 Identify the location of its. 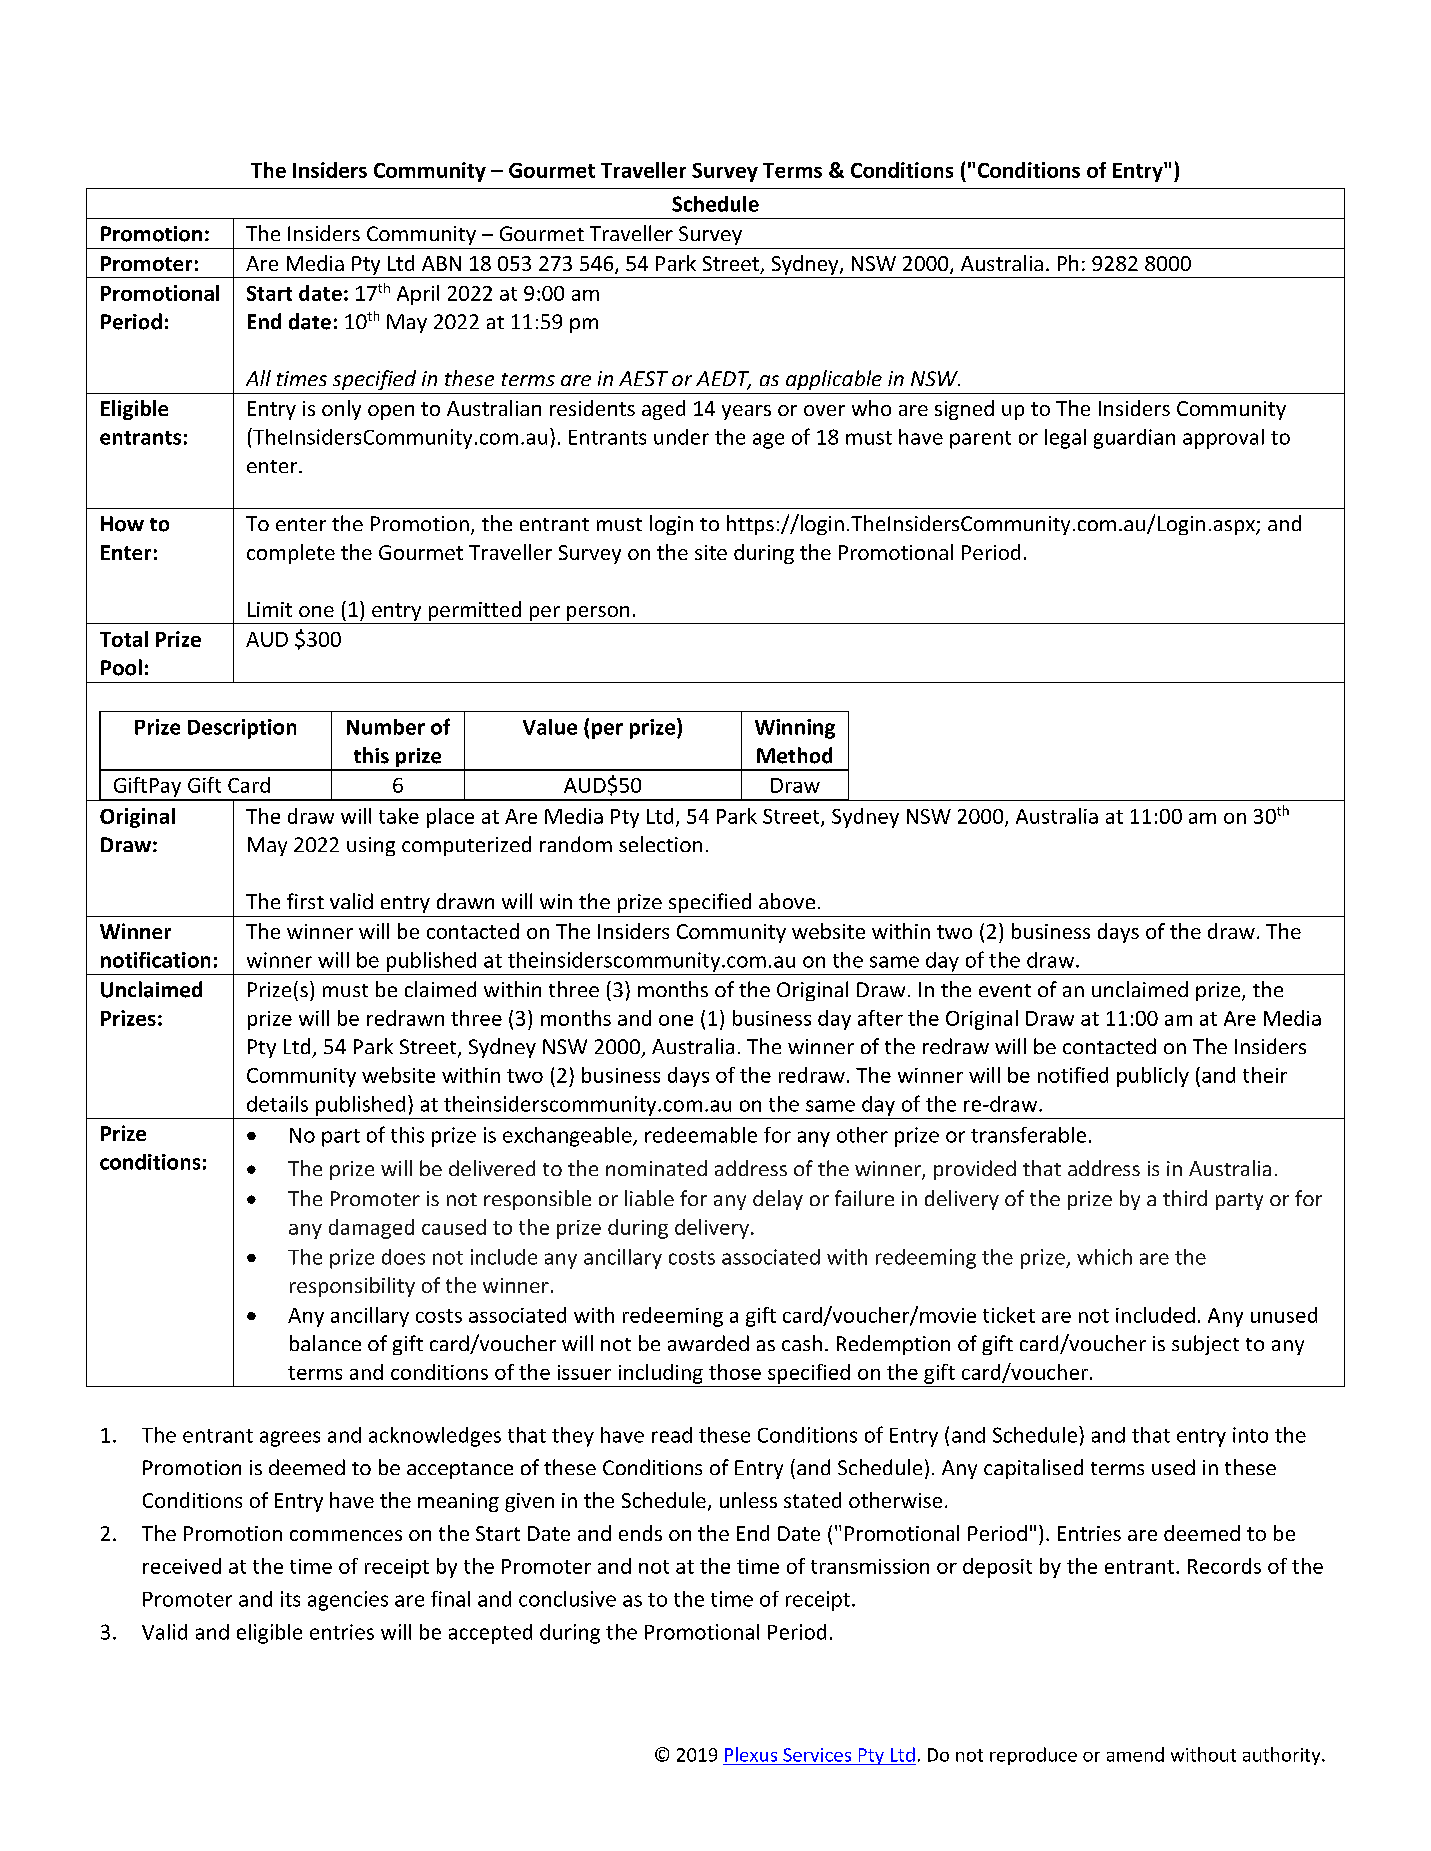
(290, 1599).
